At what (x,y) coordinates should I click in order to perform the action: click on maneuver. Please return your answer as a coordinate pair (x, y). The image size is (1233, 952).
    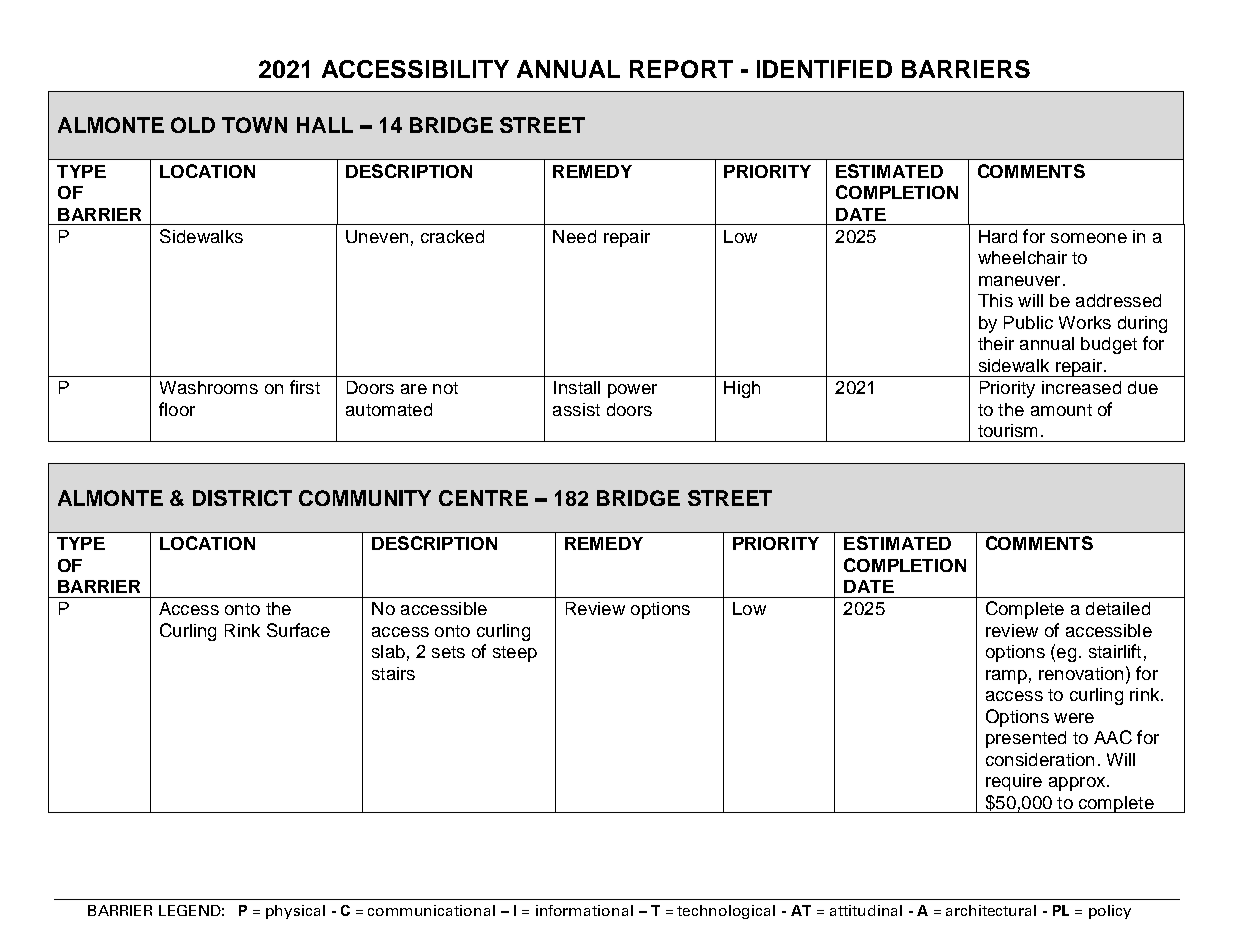
    Looking at the image, I should click on (1019, 281).
